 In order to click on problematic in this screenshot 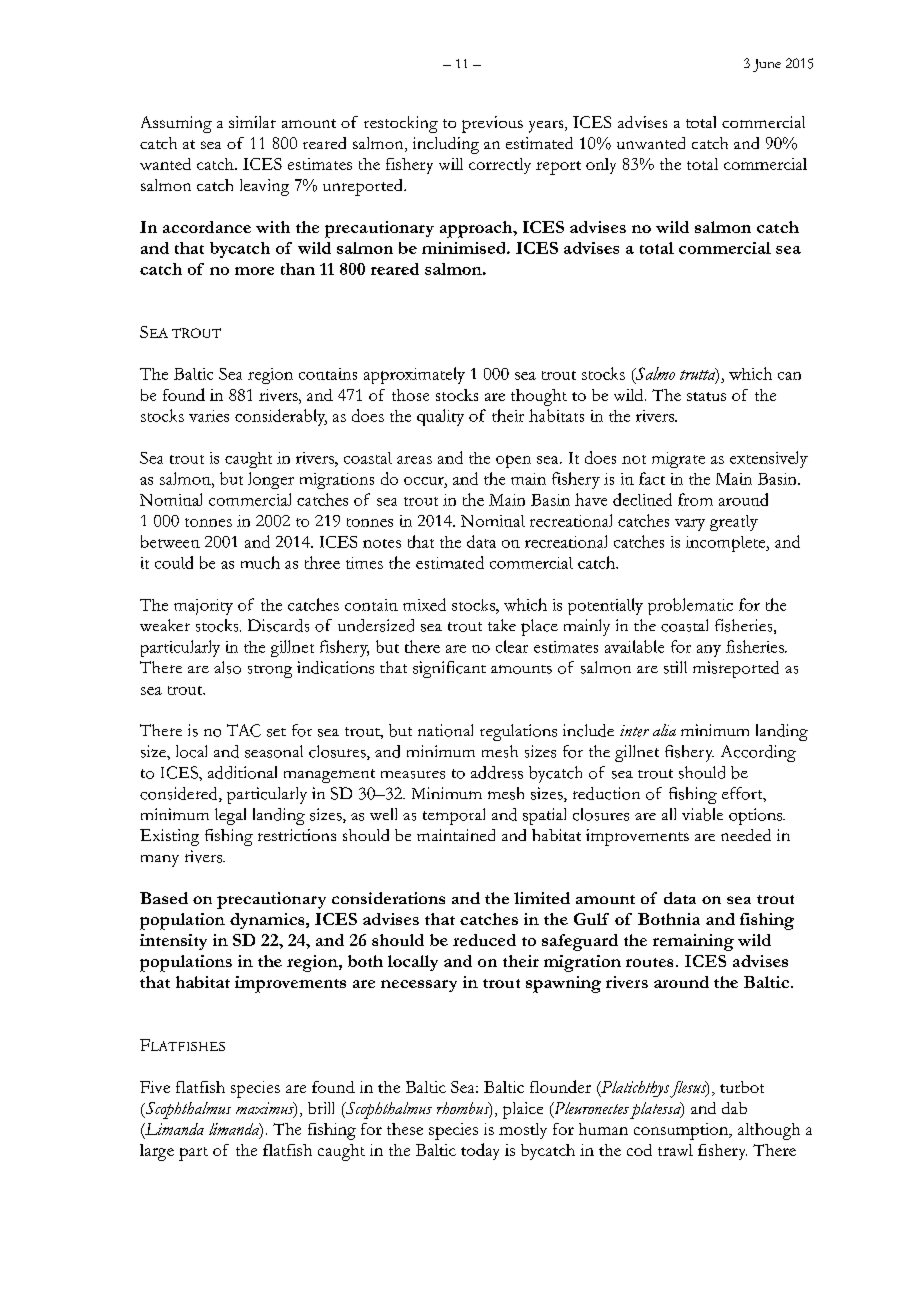, I will do `click(690, 606)`.
